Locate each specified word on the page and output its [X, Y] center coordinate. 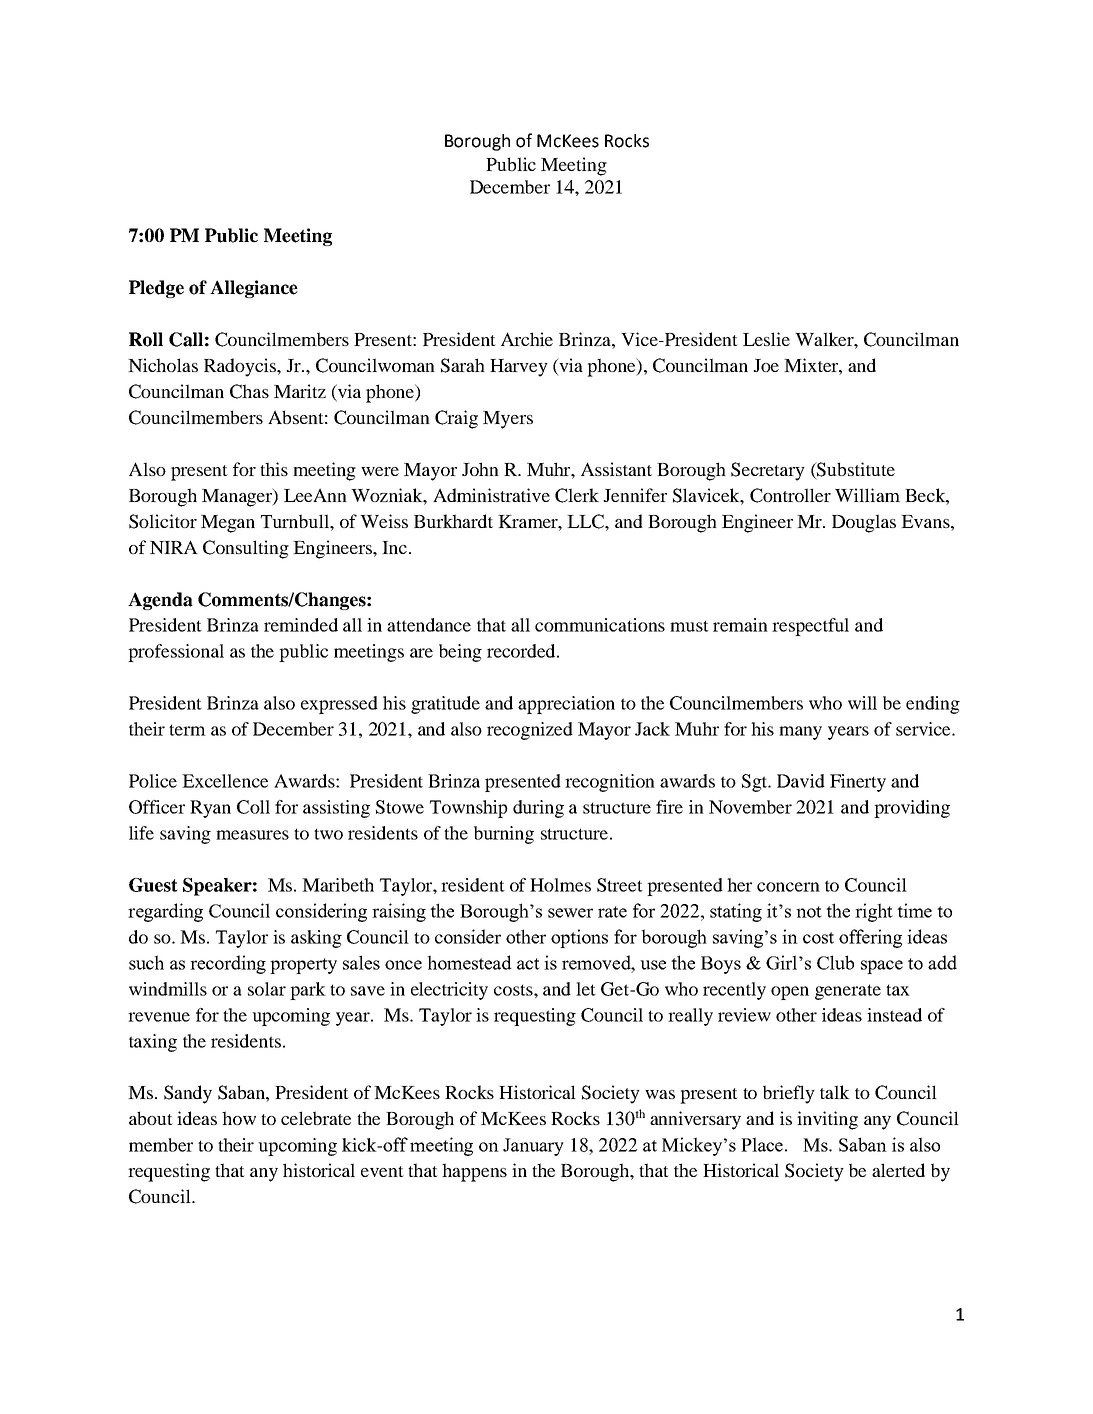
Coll [253, 807]
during [538, 809]
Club [835, 962]
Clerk [577, 495]
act [528, 964]
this [274, 469]
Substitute [855, 470]
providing [912, 809]
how [239, 1118]
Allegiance [254, 289]
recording [228, 964]
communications [600, 625]
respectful [810, 627]
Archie [527, 339]
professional [176, 653]
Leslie [766, 339]
